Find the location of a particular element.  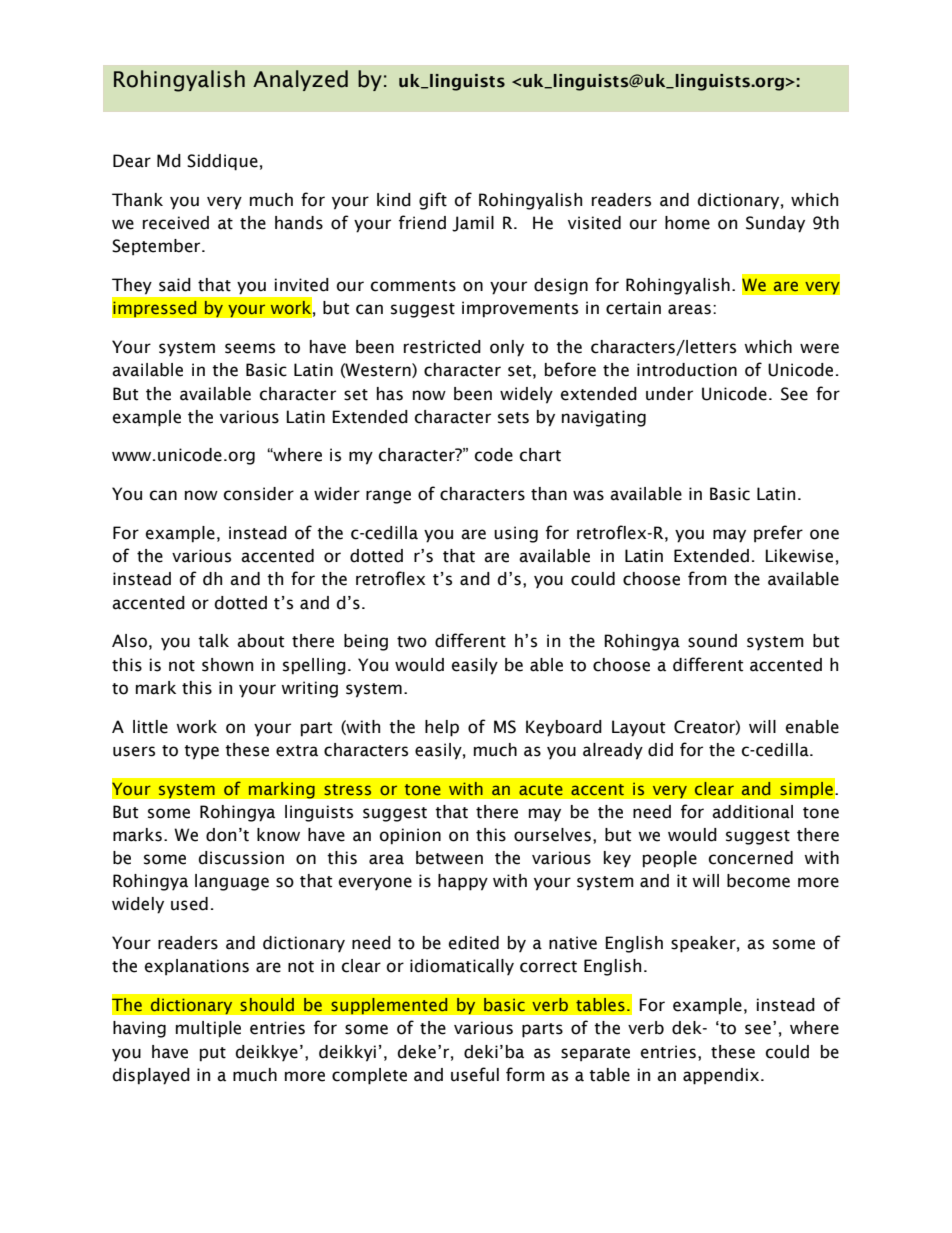

Sunday is located at coordinates (775, 224).
